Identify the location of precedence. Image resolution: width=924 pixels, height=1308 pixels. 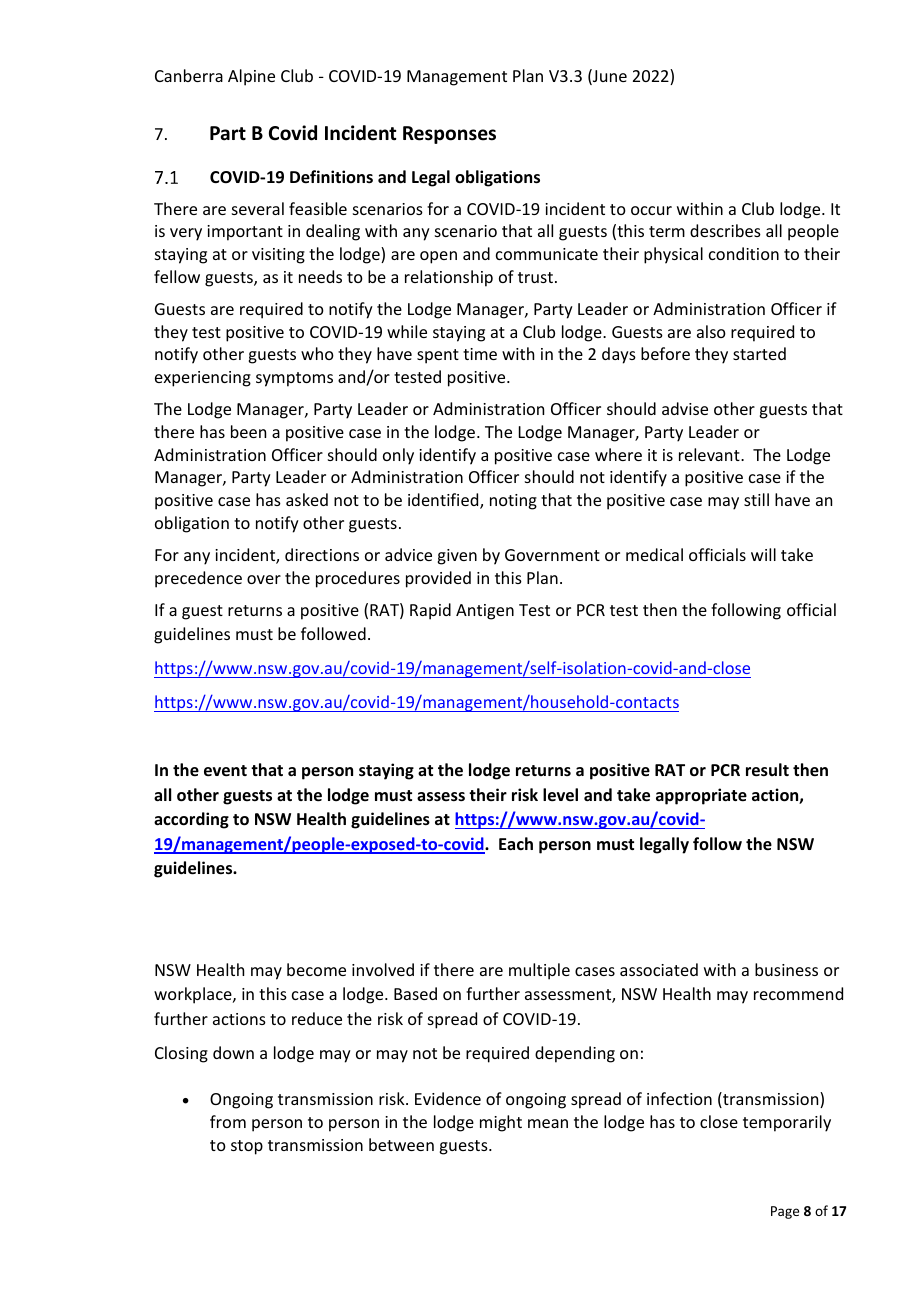
(198, 579).
